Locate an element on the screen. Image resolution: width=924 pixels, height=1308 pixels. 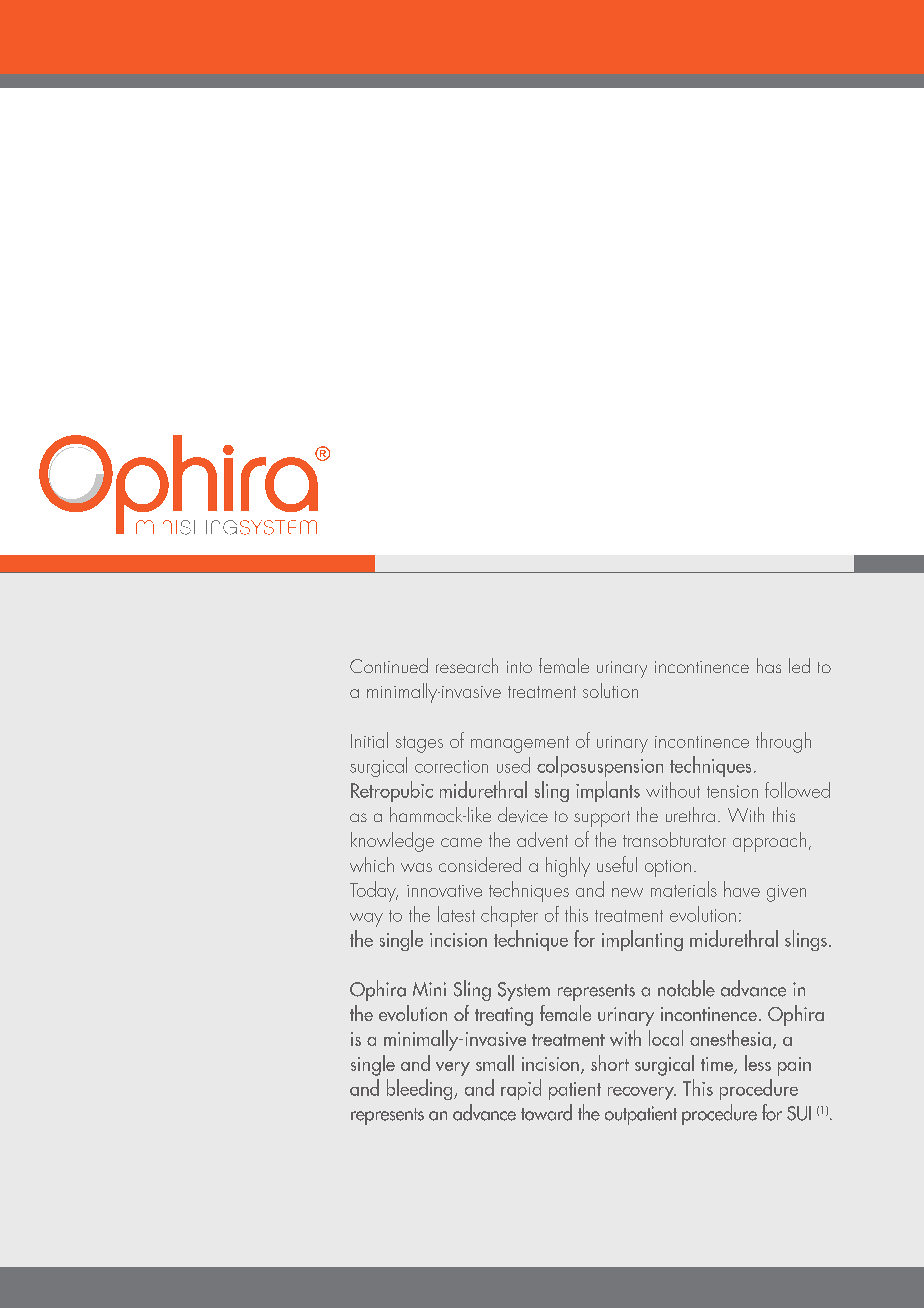
toward is located at coordinates (546, 1112).
